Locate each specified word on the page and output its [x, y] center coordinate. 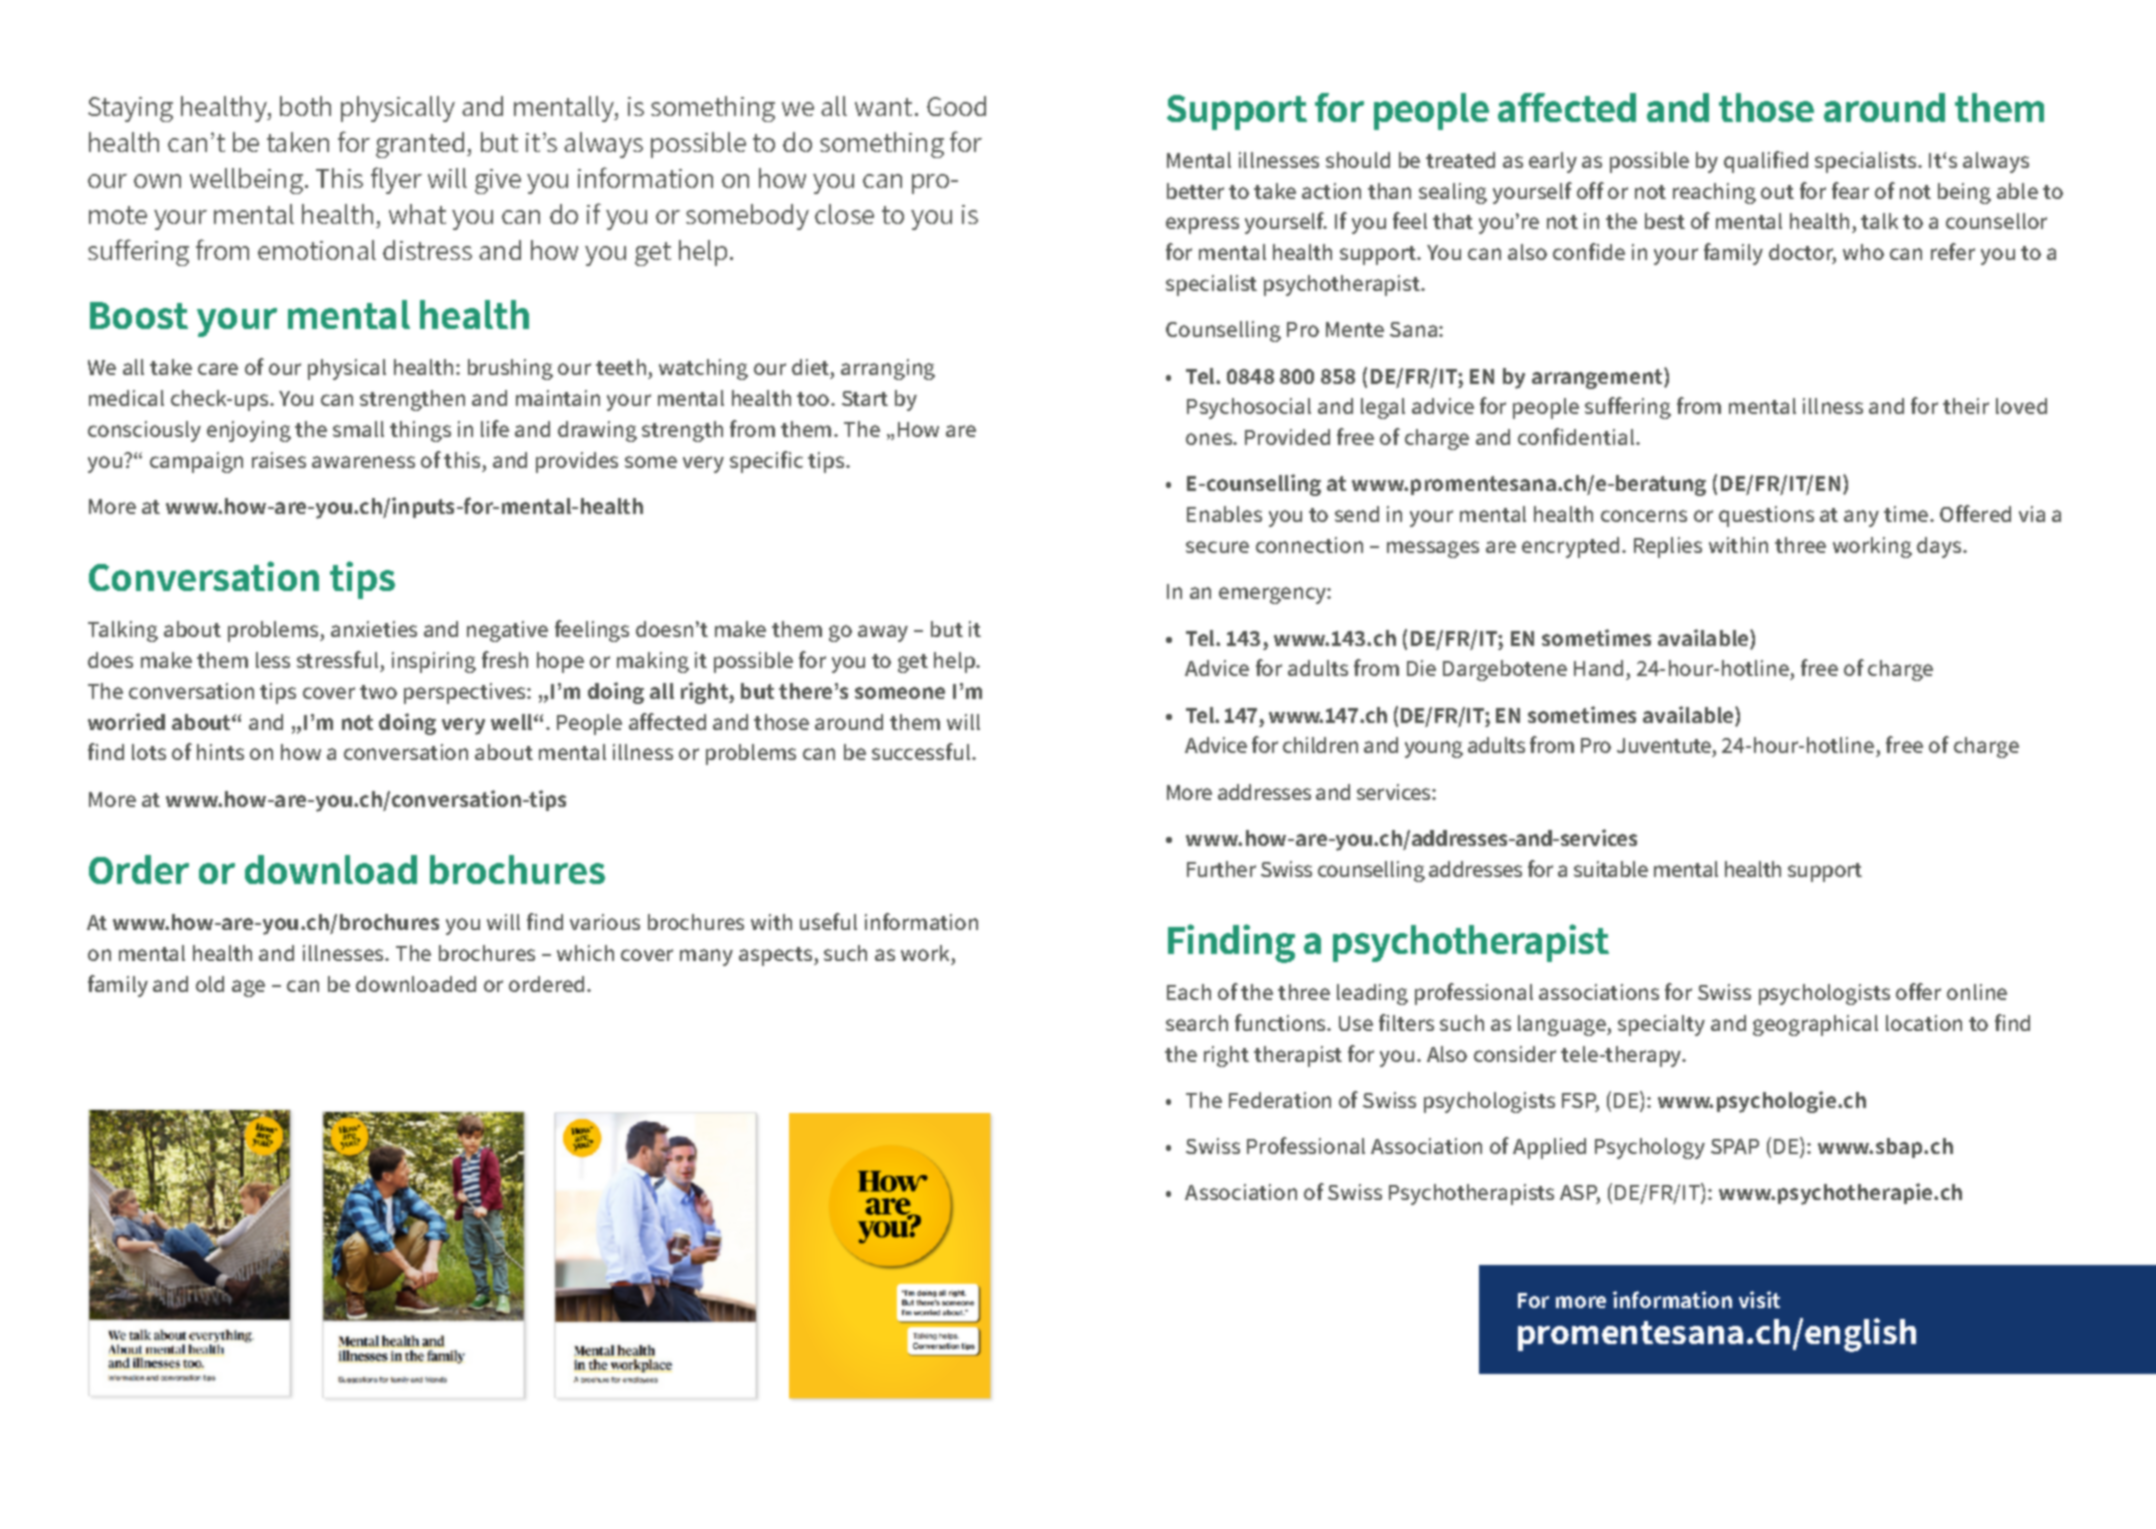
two [378, 692]
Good [956, 106]
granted [420, 145]
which [585, 953]
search [1197, 1023]
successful [922, 751]
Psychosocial [1249, 408]
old [210, 984]
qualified [1766, 162]
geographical [1815, 1025]
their [1966, 406]
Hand [1598, 668]
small [358, 429]
